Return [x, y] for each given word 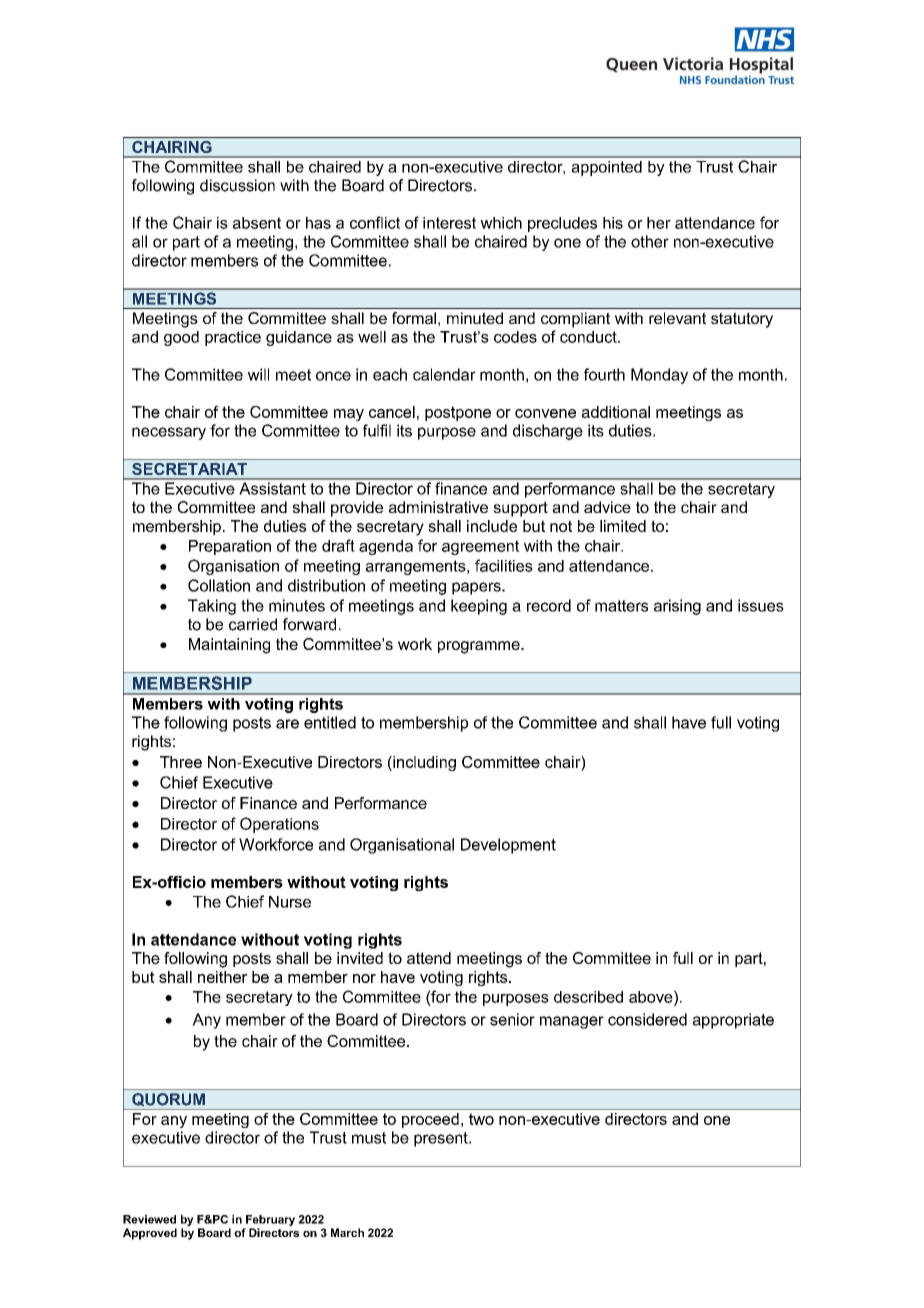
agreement [481, 547]
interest [449, 223]
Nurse [290, 902]
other [650, 241]
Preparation [230, 547]
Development [508, 846]
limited [623, 526]
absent [257, 223]
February [270, 1220]
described [588, 997]
